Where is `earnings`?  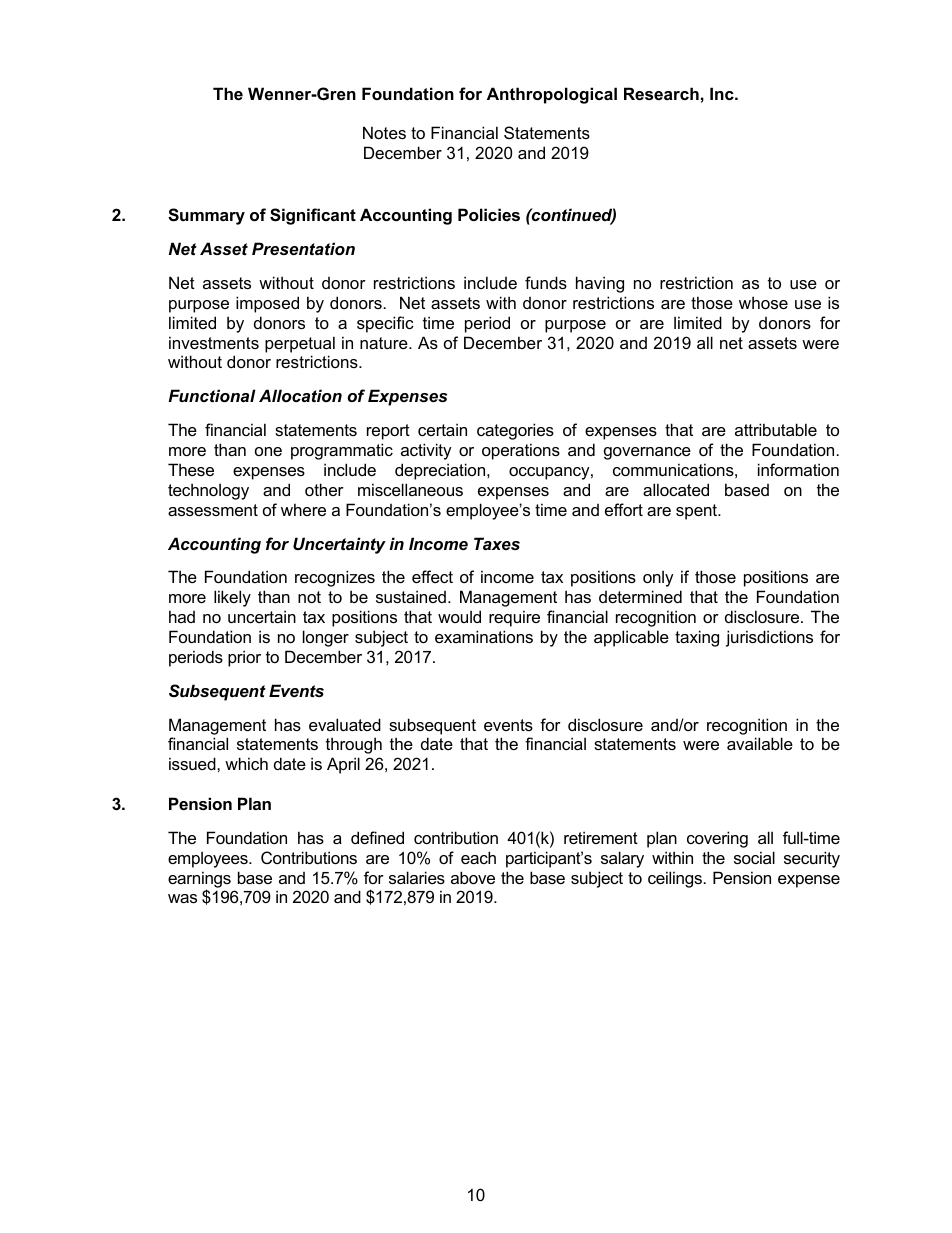 earnings is located at coordinates (199, 880).
